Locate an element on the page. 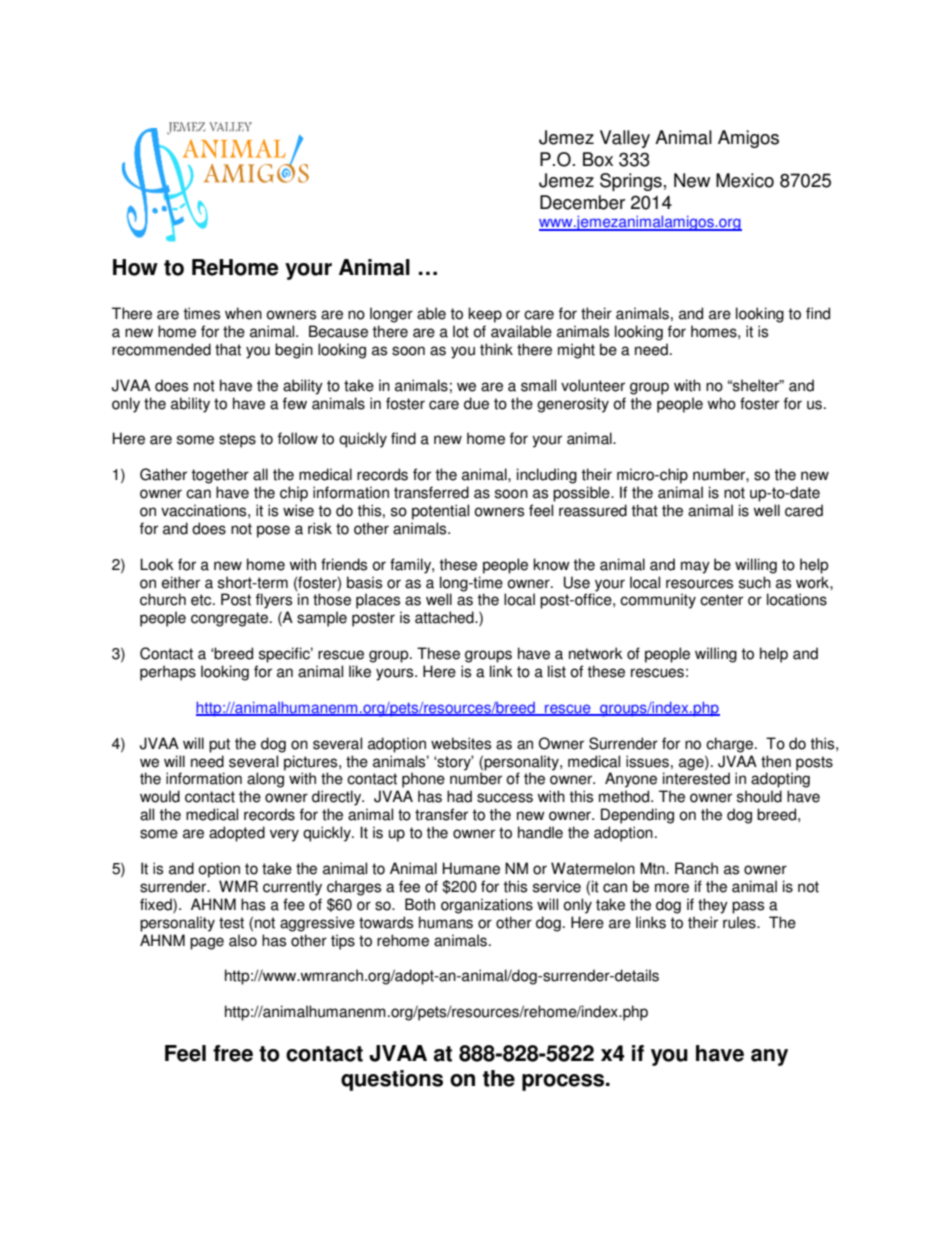  when is located at coordinates (243, 313).
